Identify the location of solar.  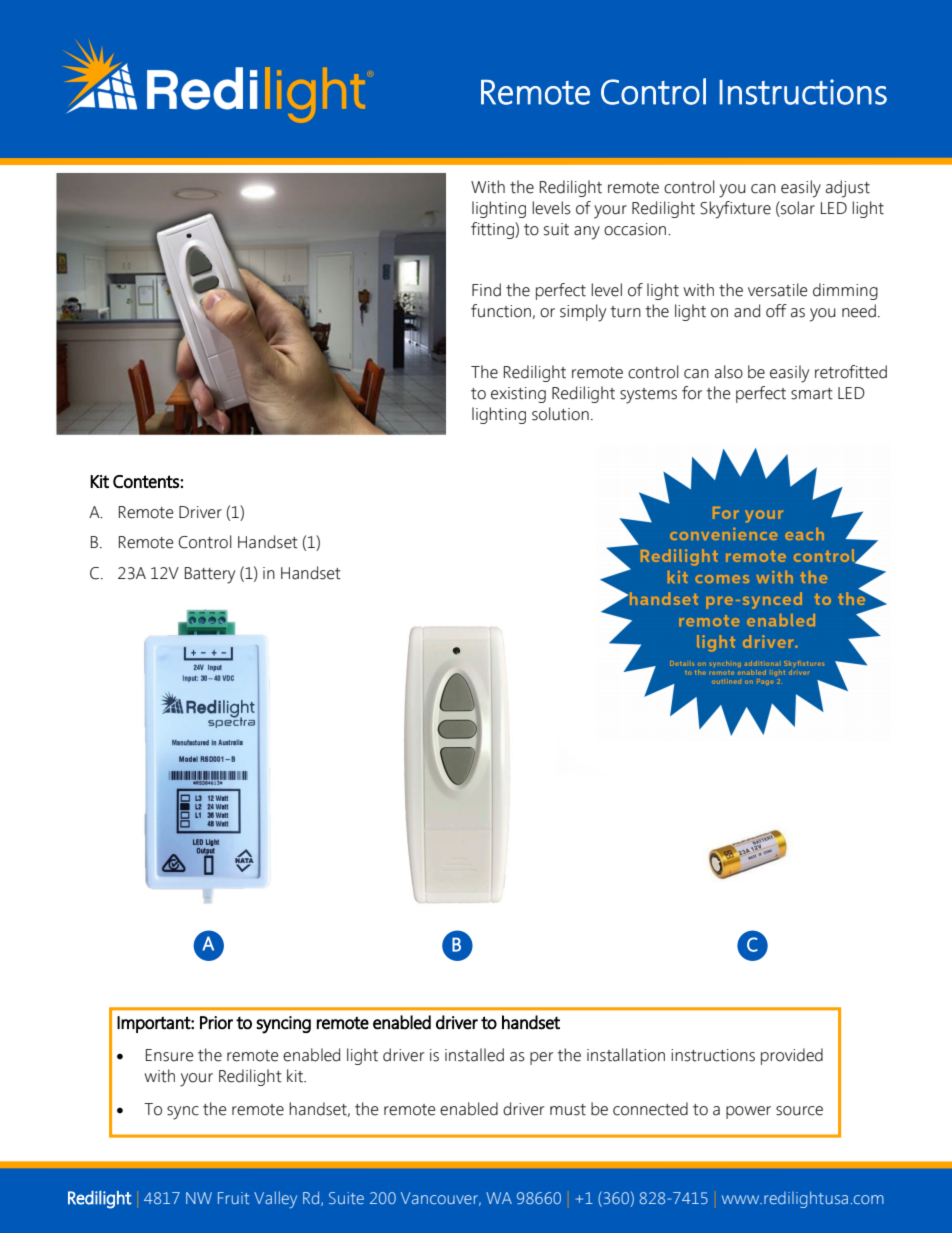
(797, 209).
